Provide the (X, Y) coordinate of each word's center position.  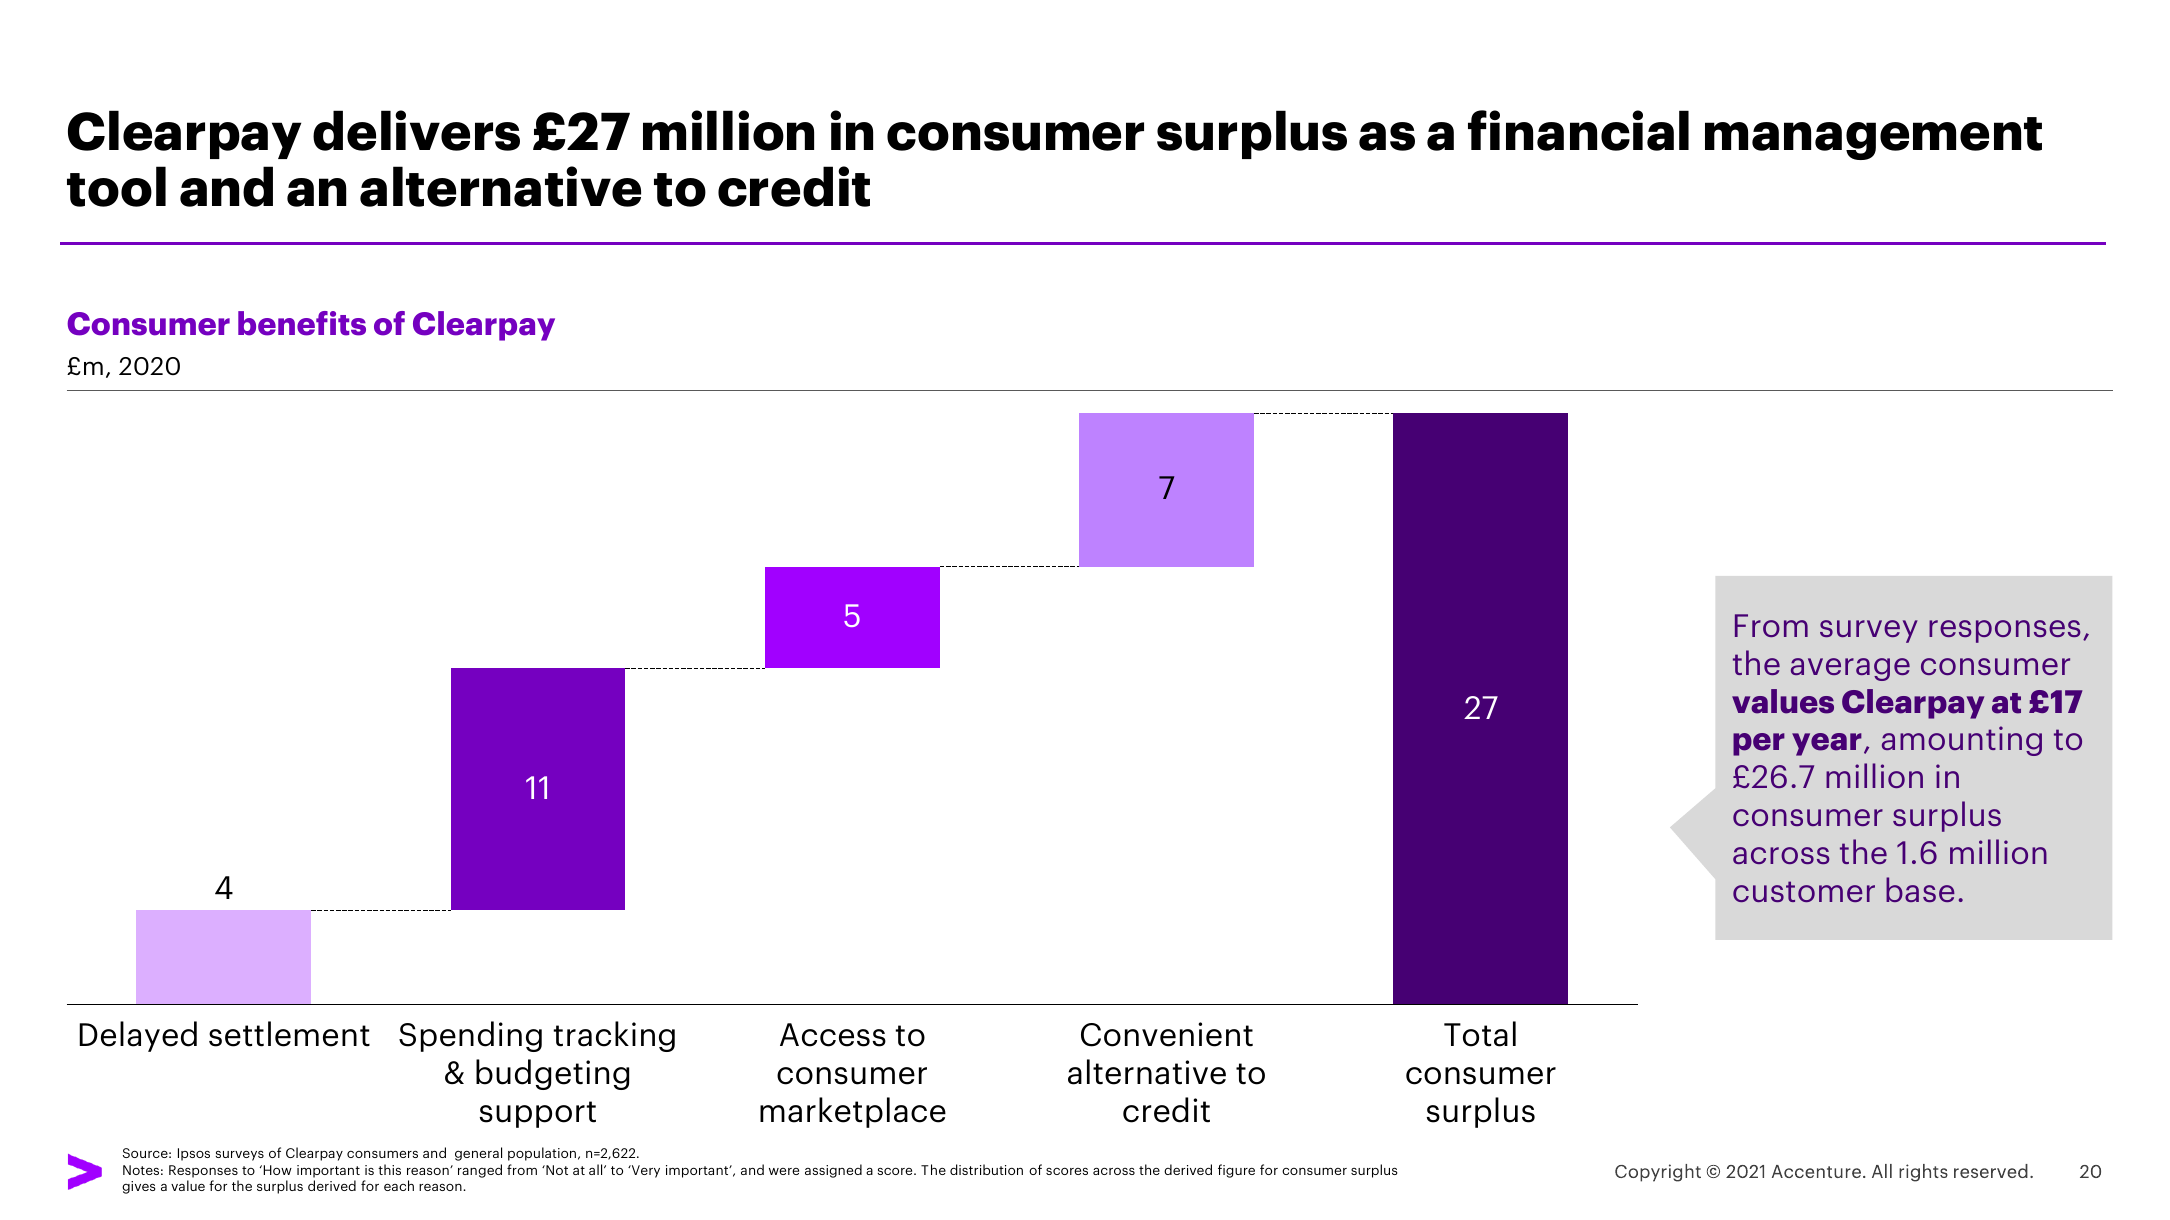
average (1850, 669)
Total (1480, 1034)
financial (1578, 130)
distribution (986, 1169)
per (1759, 744)
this (389, 1169)
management (1873, 138)
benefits (302, 323)
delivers (416, 130)
